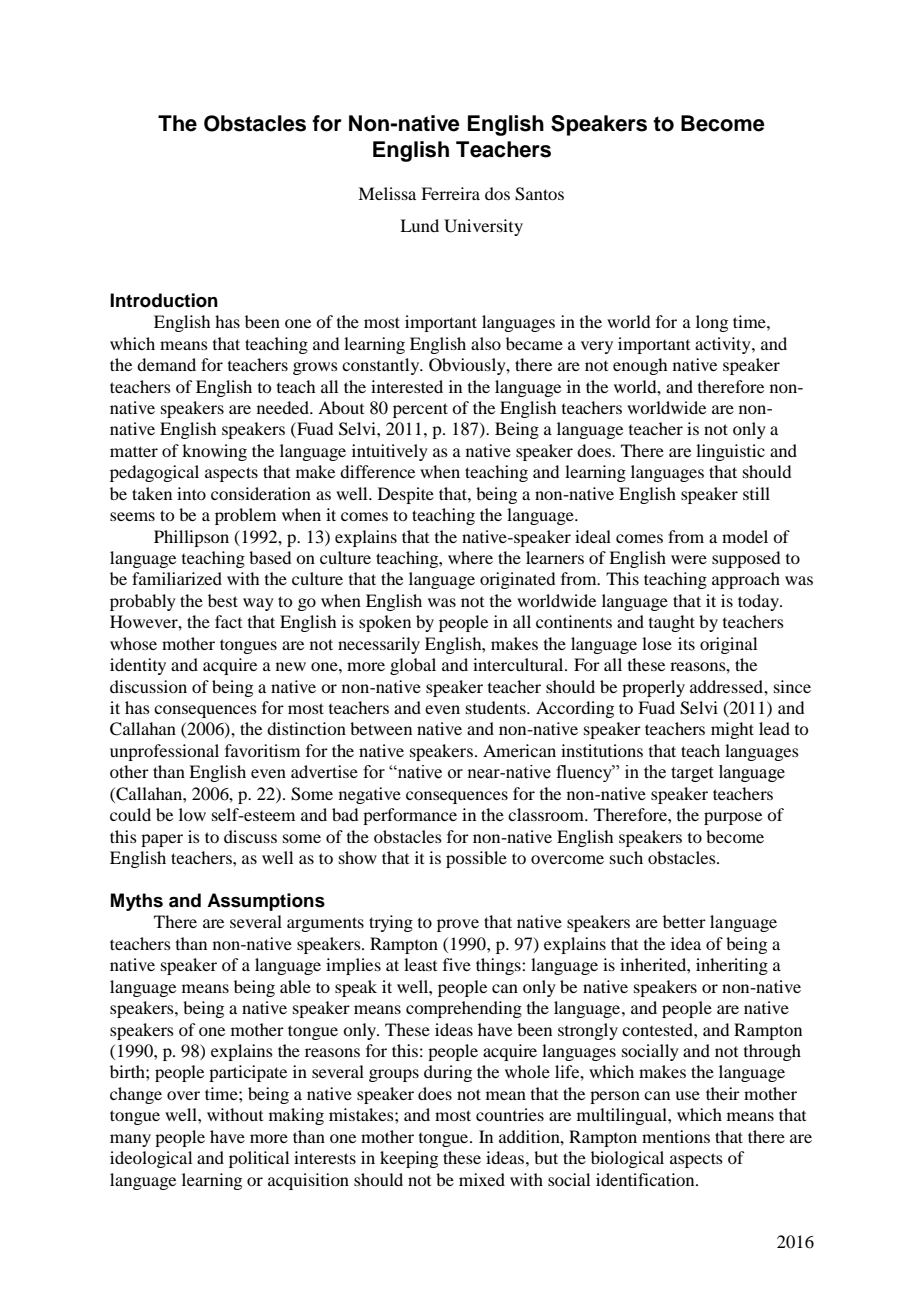 This image has height=1307, width=924. What do you see at coordinates (470, 557) in the image?
I see `where` at bounding box center [470, 557].
